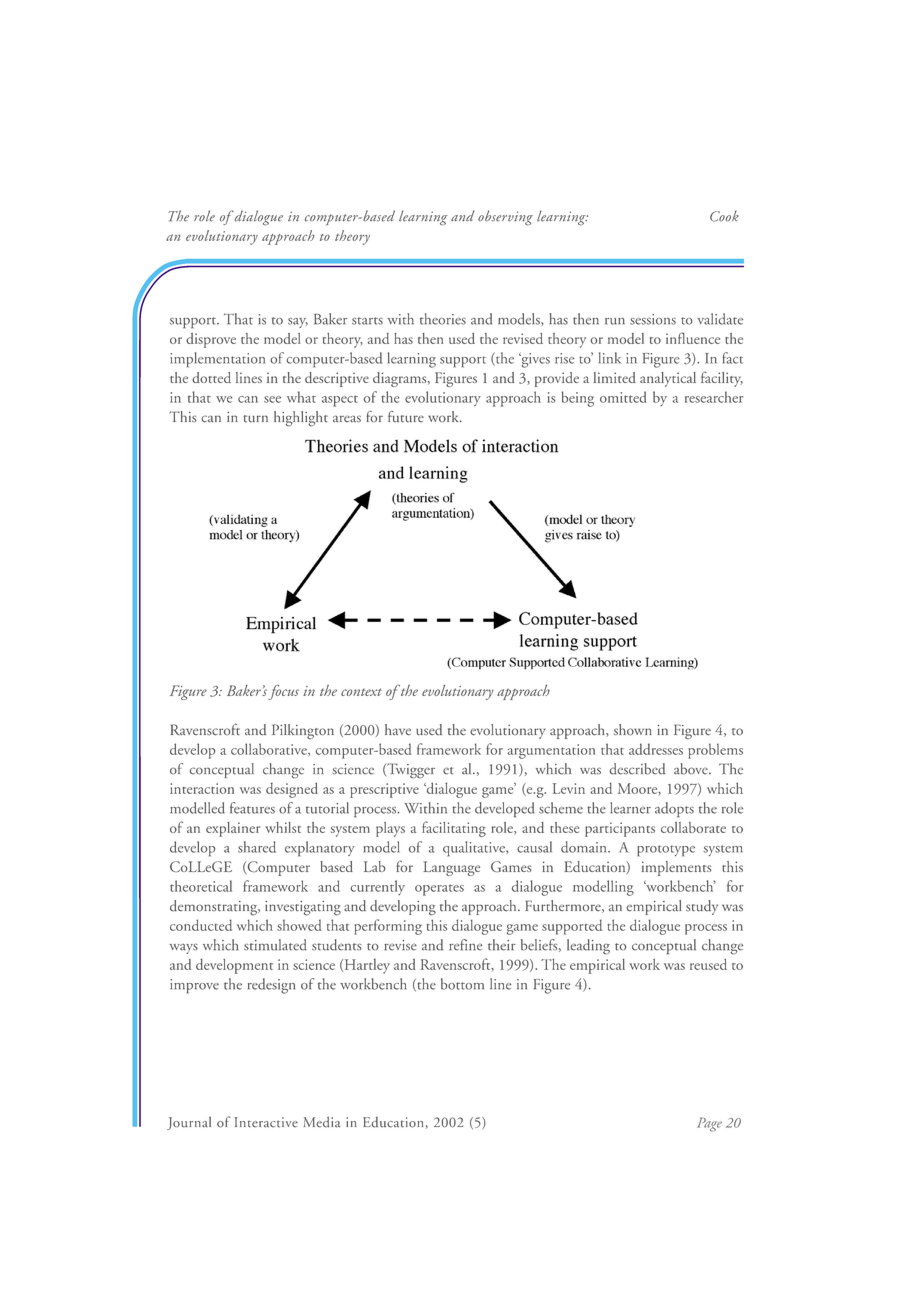 This screenshot has height=1316, width=901. Describe the element at coordinates (283, 692) in the screenshot. I see `focus` at that location.
